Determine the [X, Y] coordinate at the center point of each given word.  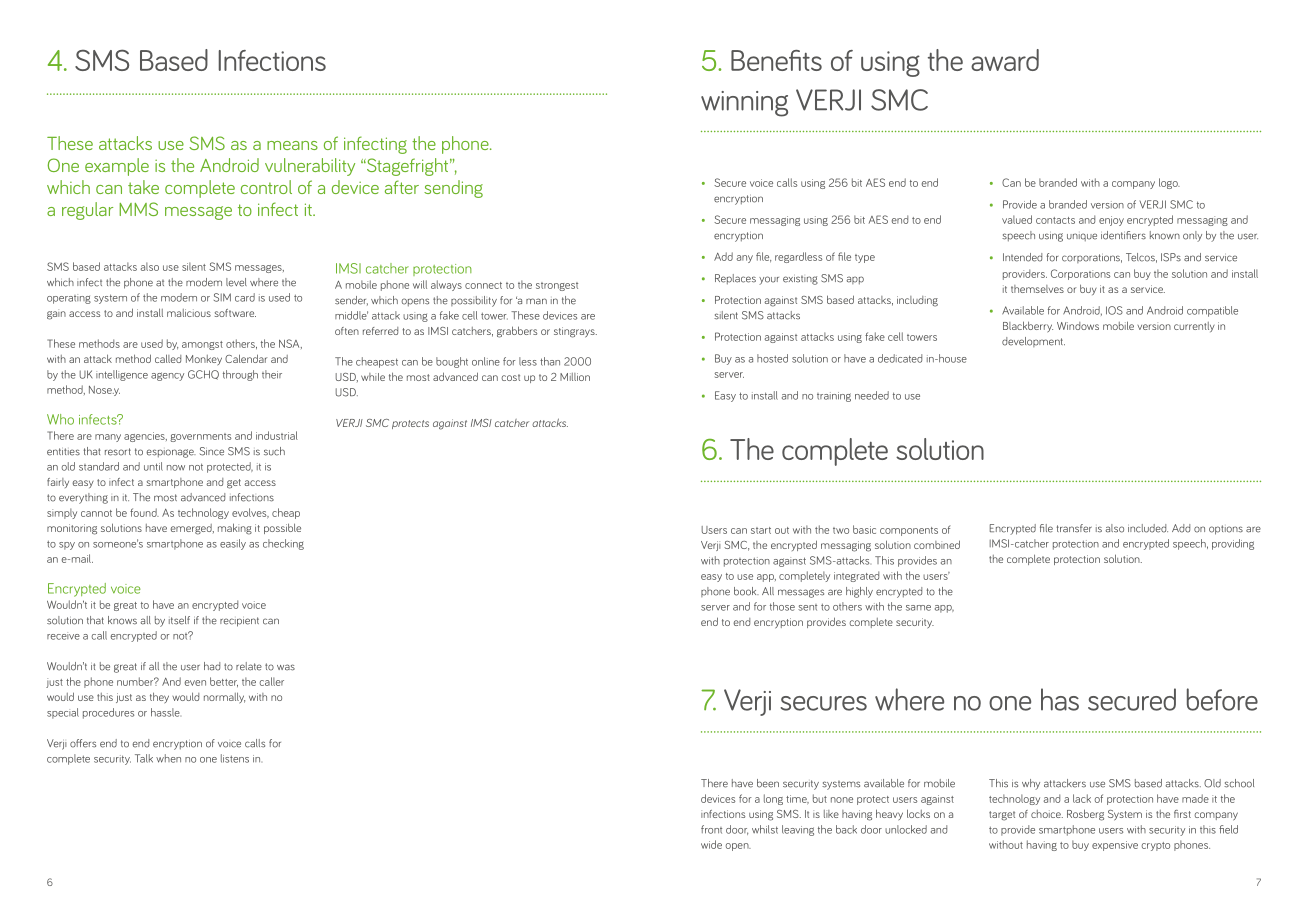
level [236, 282]
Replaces [735, 279]
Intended [1022, 257]
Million [575, 377]
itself [179, 620]
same [918, 608]
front [711, 829]
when [168, 758]
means [292, 145]
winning [744, 104]
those [782, 606]
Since [212, 451]
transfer [1074, 528]
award [1005, 60]
